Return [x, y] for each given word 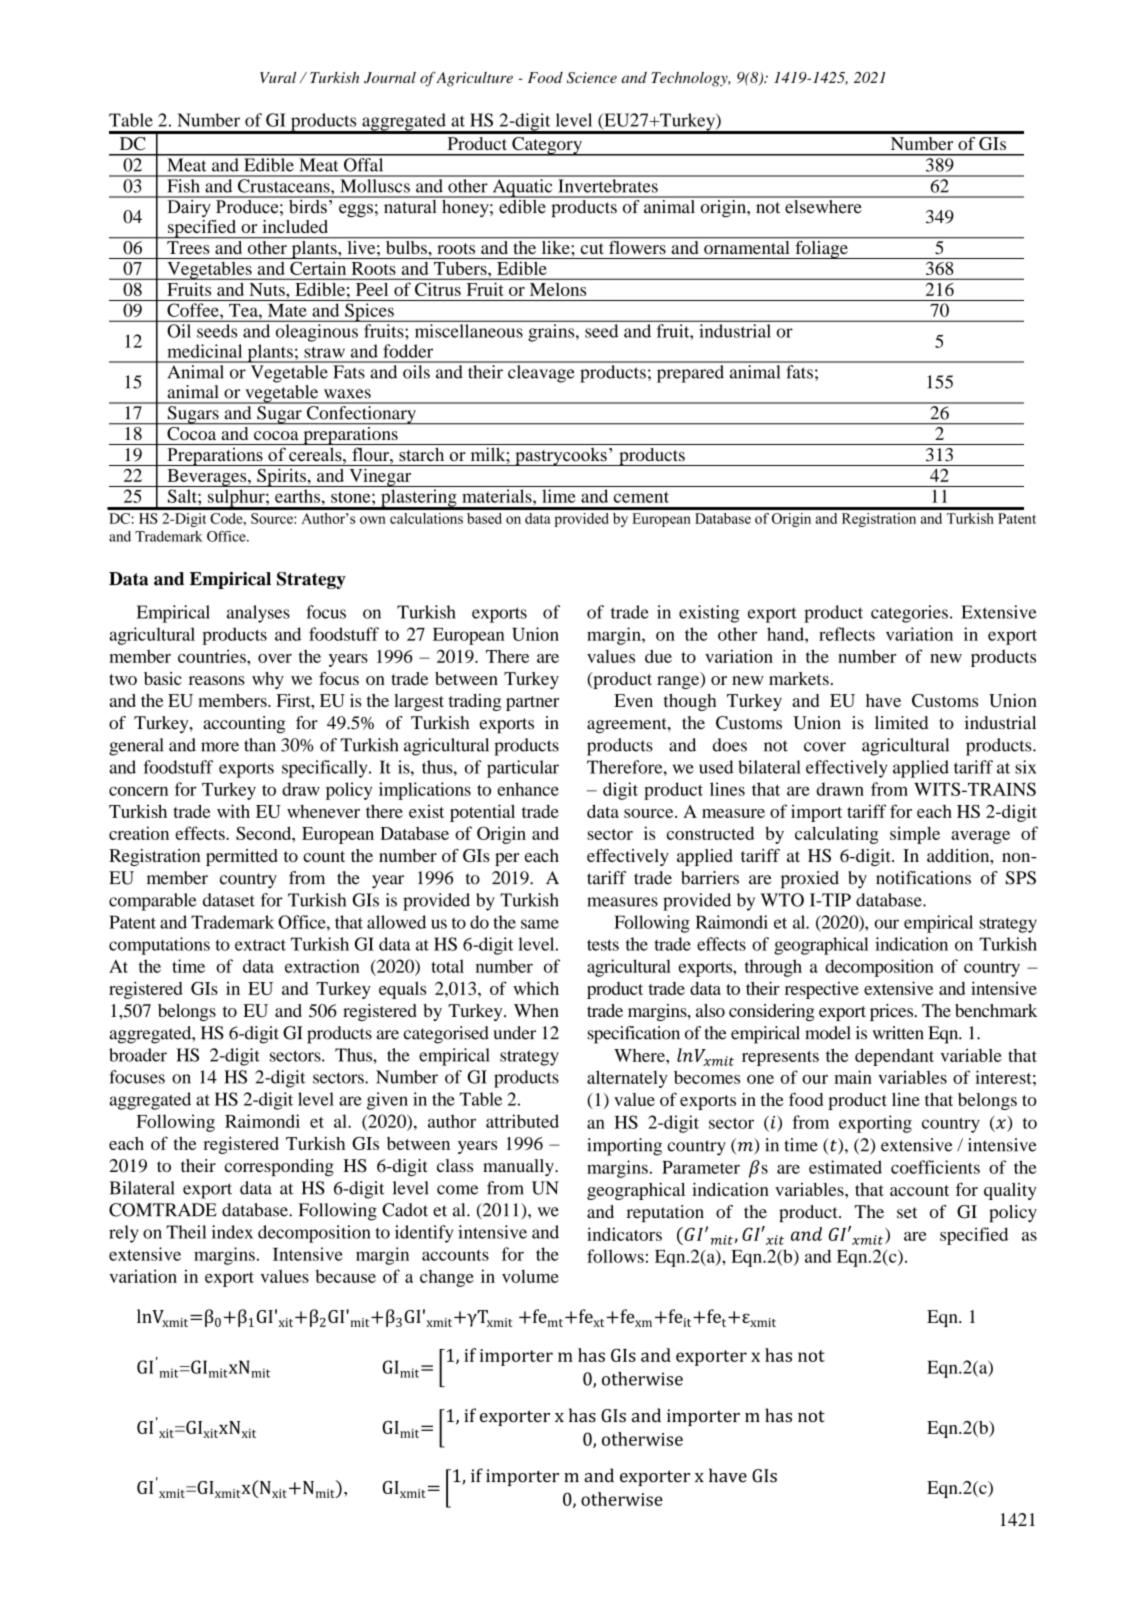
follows [615, 1256]
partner [532, 703]
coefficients [935, 1167]
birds [307, 205]
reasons [217, 680]
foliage [821, 248]
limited [901, 723]
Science [592, 78]
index [232, 1232]
